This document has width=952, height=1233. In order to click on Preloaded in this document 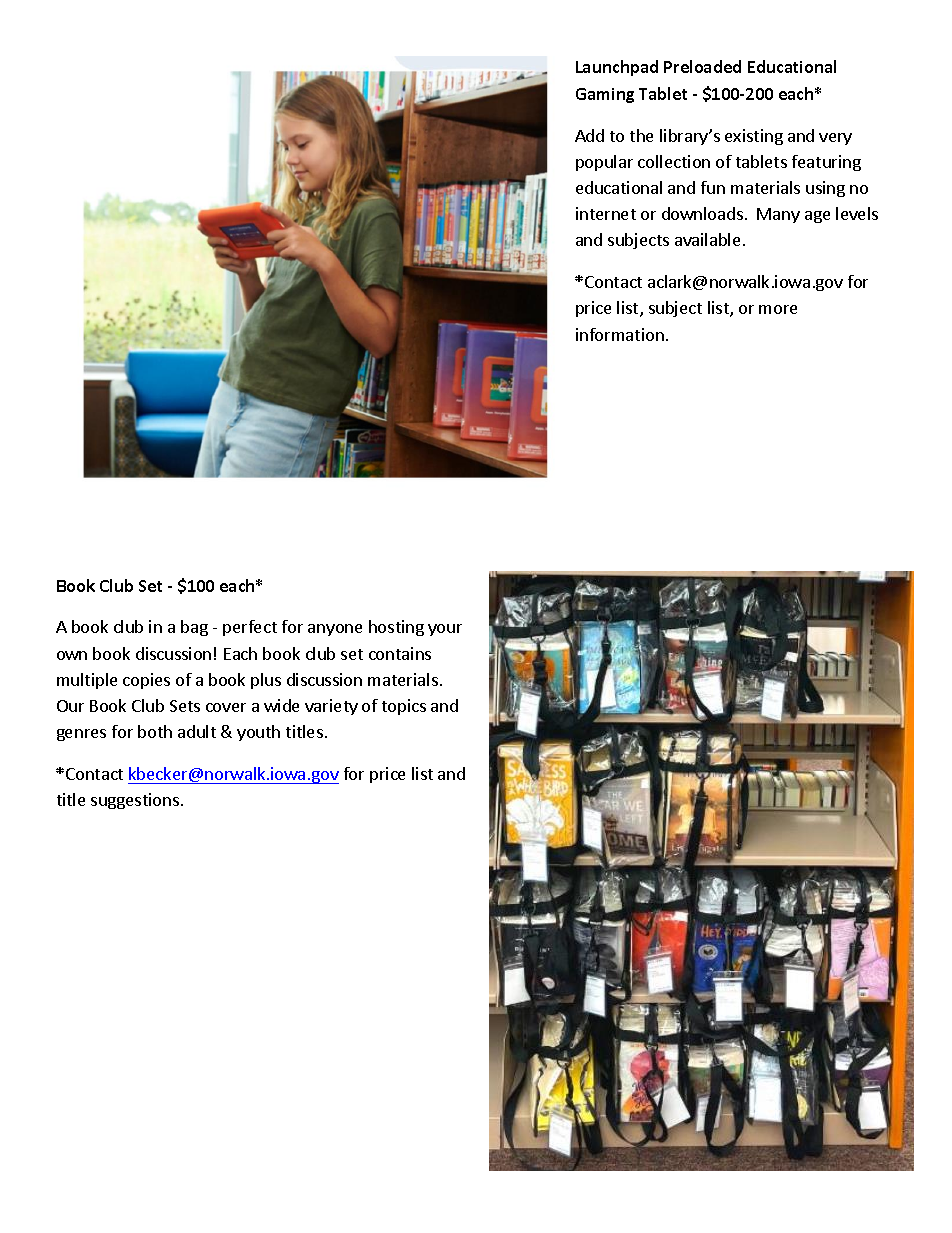, I will do `click(702, 66)`.
